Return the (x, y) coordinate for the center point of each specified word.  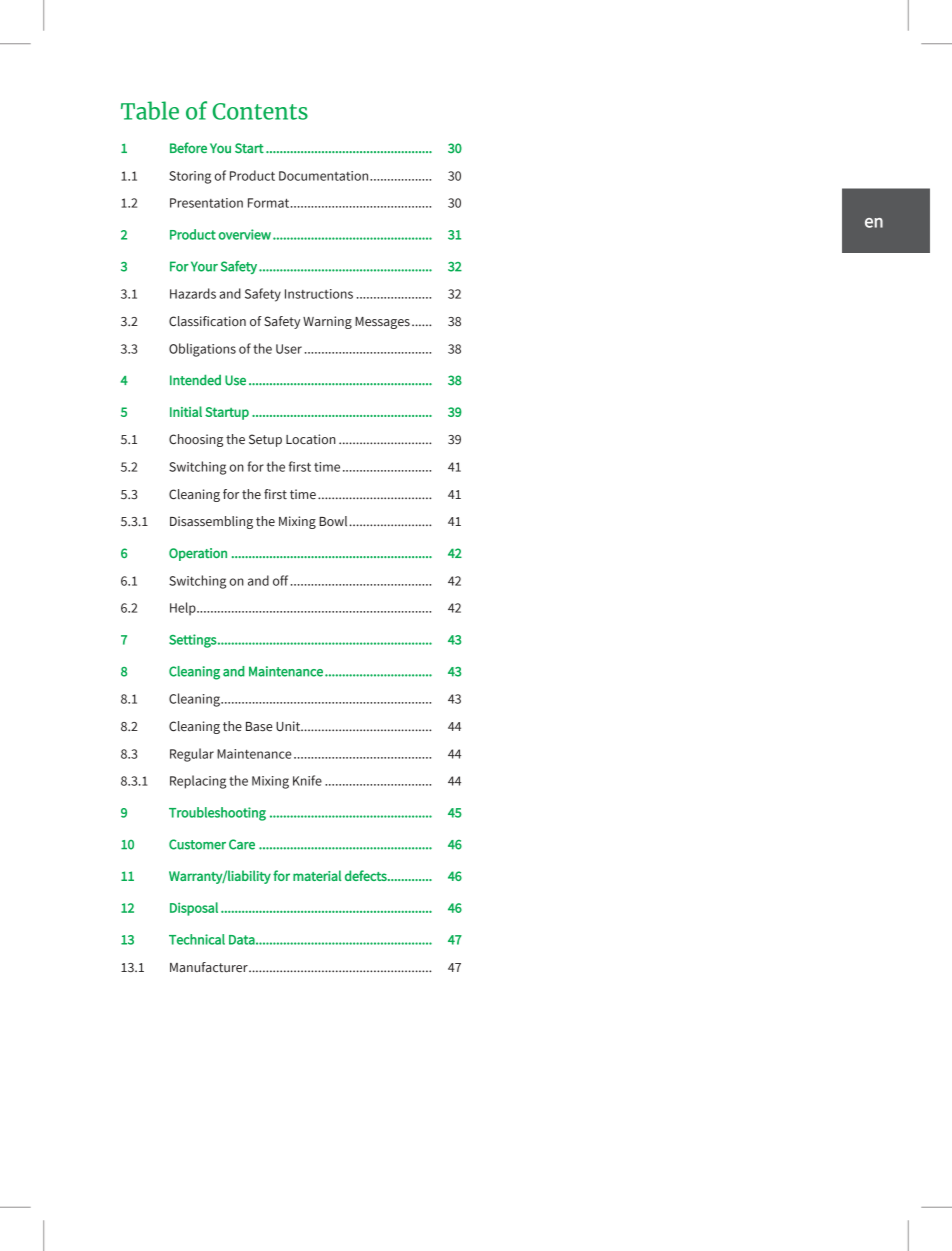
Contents (260, 111)
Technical (197, 939)
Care (242, 844)
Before (188, 147)
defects (367, 875)
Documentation (325, 176)
